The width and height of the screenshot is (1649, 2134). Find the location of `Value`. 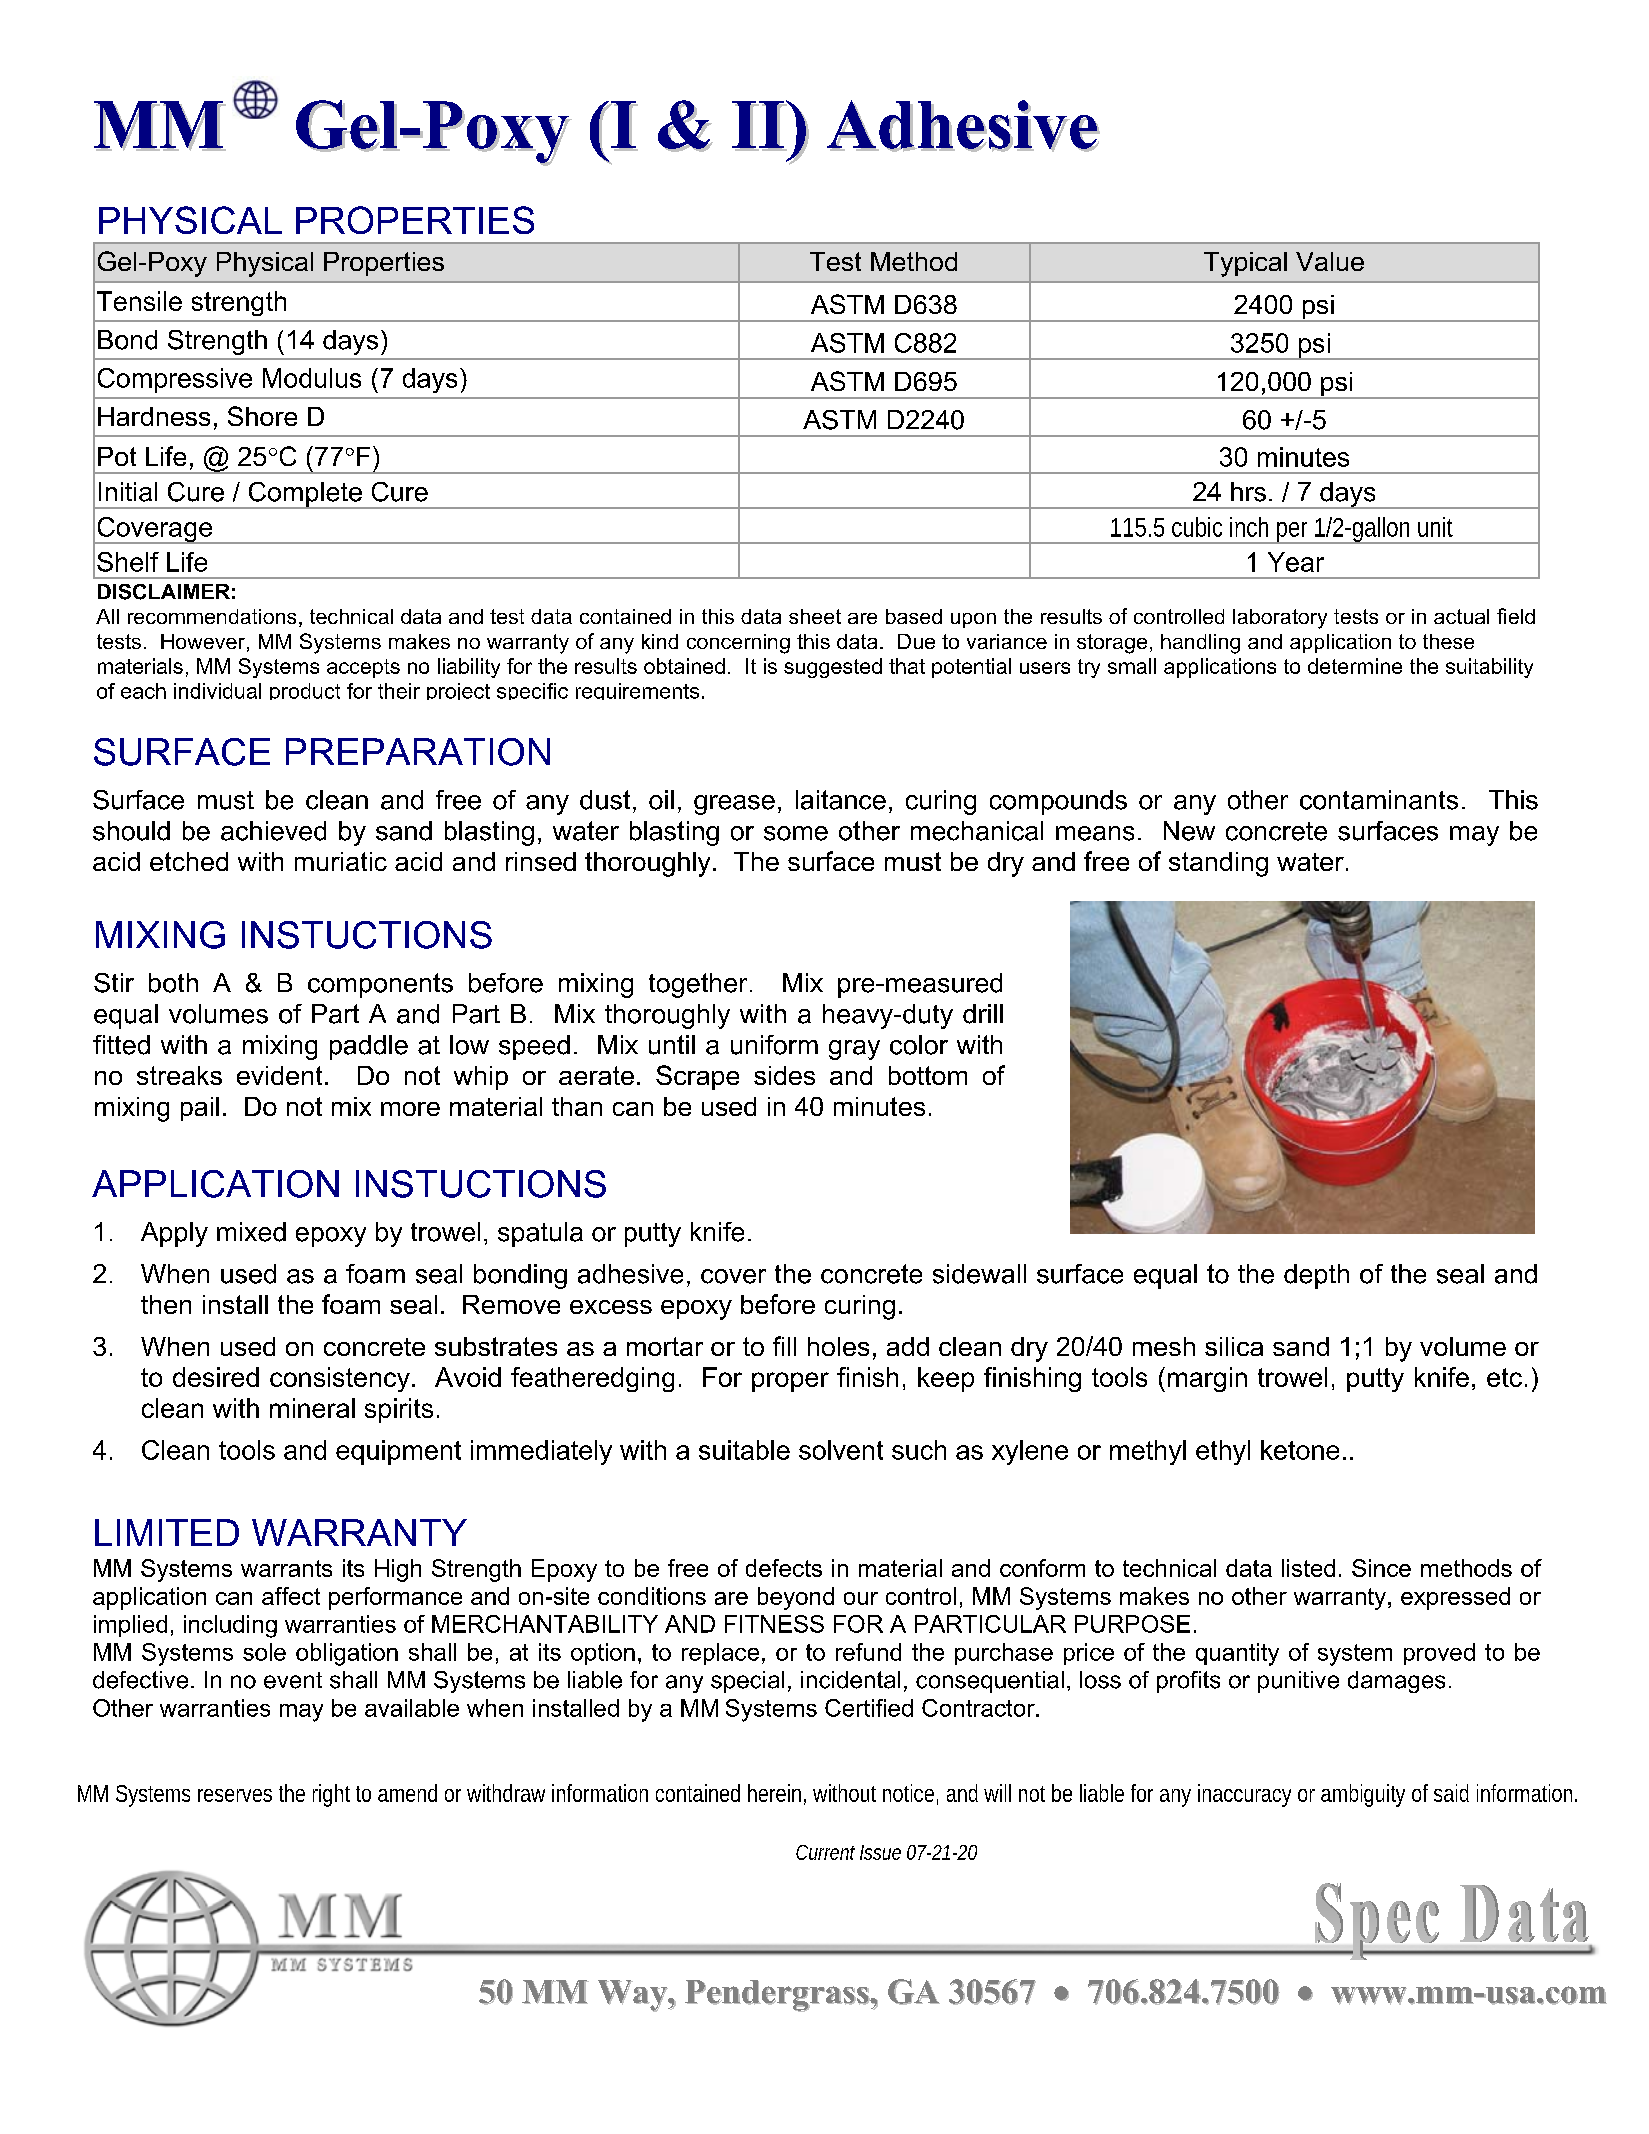

Value is located at coordinates (1330, 261).
